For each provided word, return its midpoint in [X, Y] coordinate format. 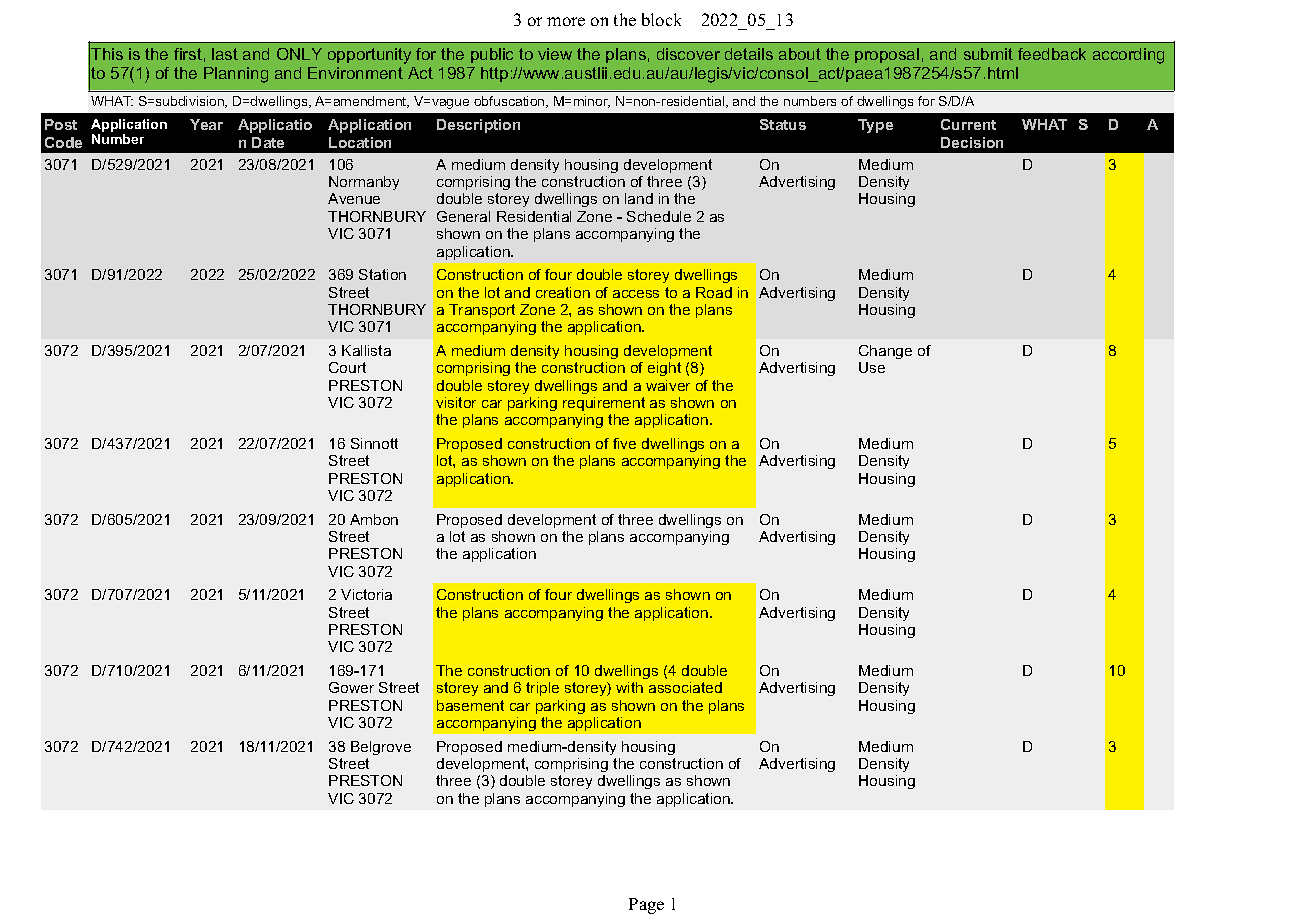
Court [347, 367]
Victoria [366, 594]
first [188, 54]
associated [685, 687]
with [629, 687]
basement [470, 705]
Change [885, 352]
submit [988, 54]
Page [646, 906]
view [555, 54]
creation [563, 292]
